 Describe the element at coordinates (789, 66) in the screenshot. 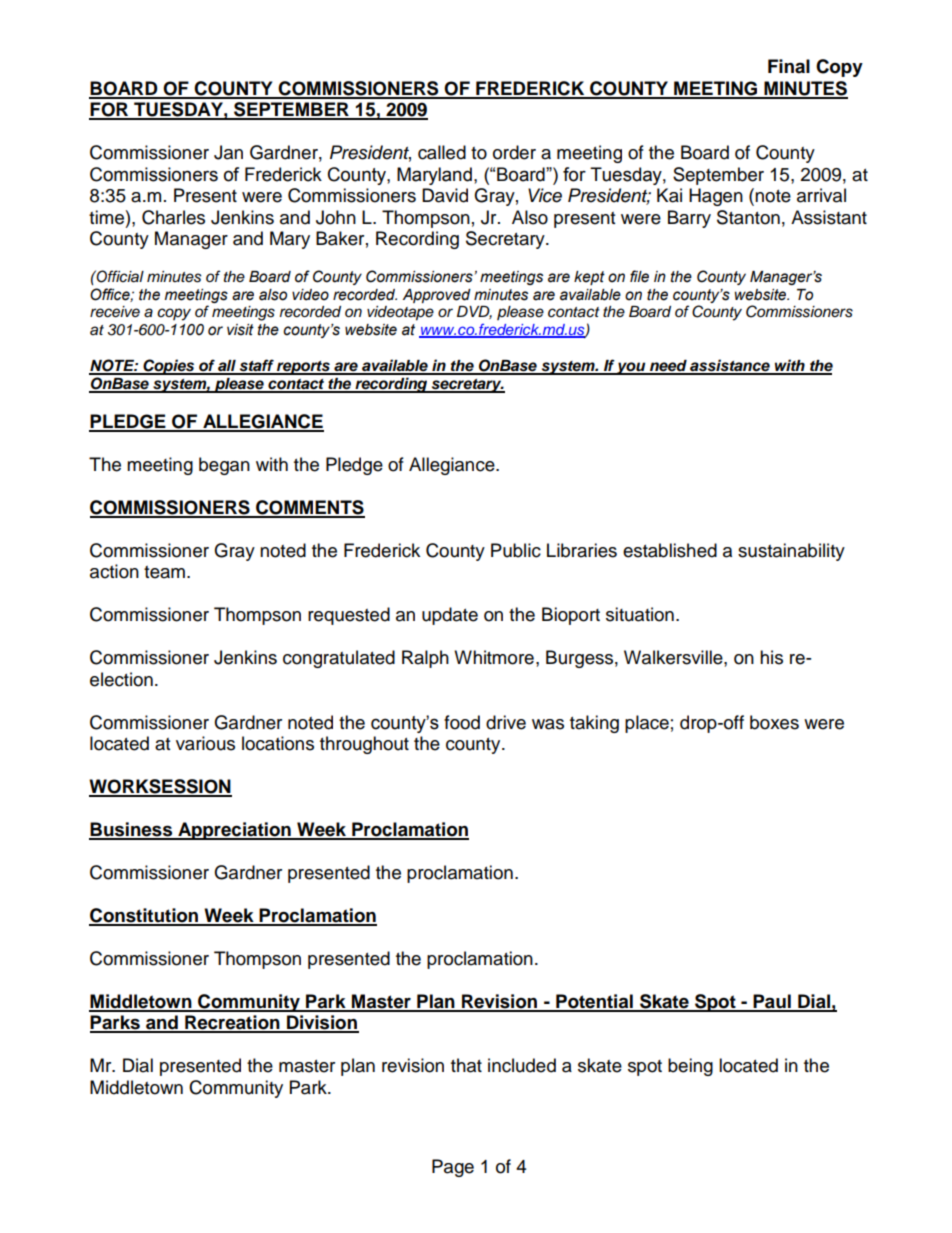

I see `Final` at that location.
